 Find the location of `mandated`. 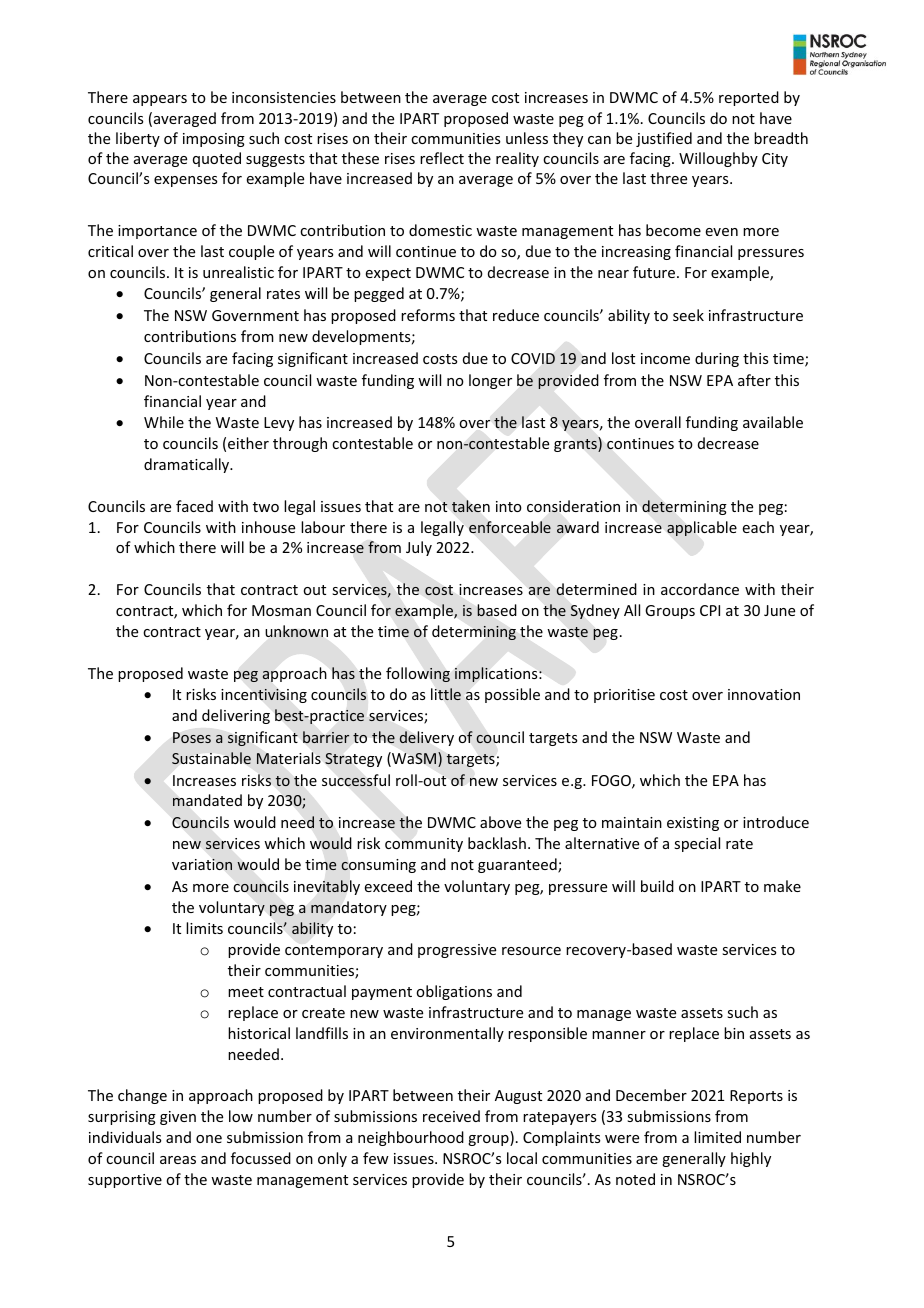

mandated is located at coordinates (207, 800).
